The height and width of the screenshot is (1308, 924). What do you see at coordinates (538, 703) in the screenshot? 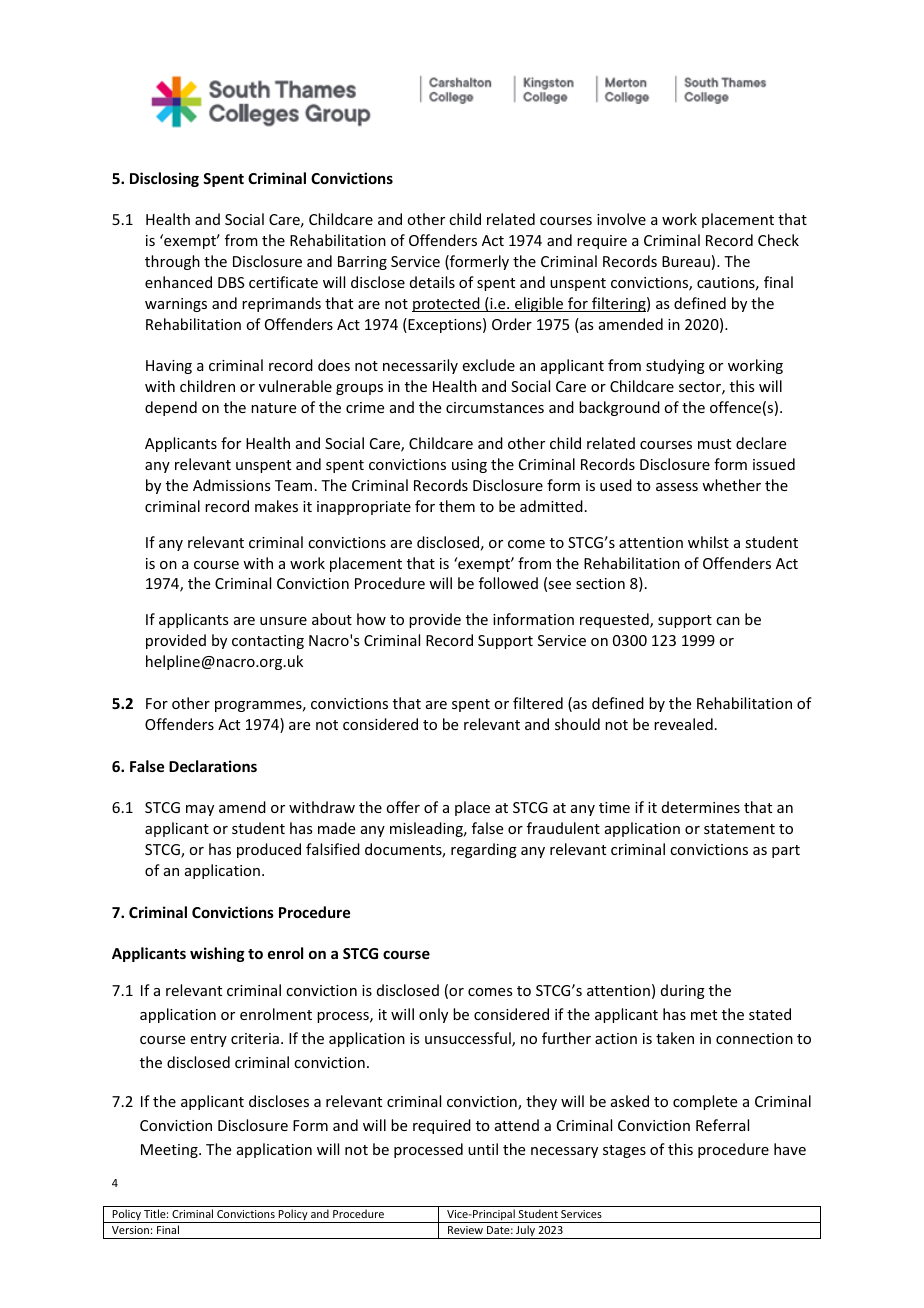
I see `filtered` at bounding box center [538, 703].
